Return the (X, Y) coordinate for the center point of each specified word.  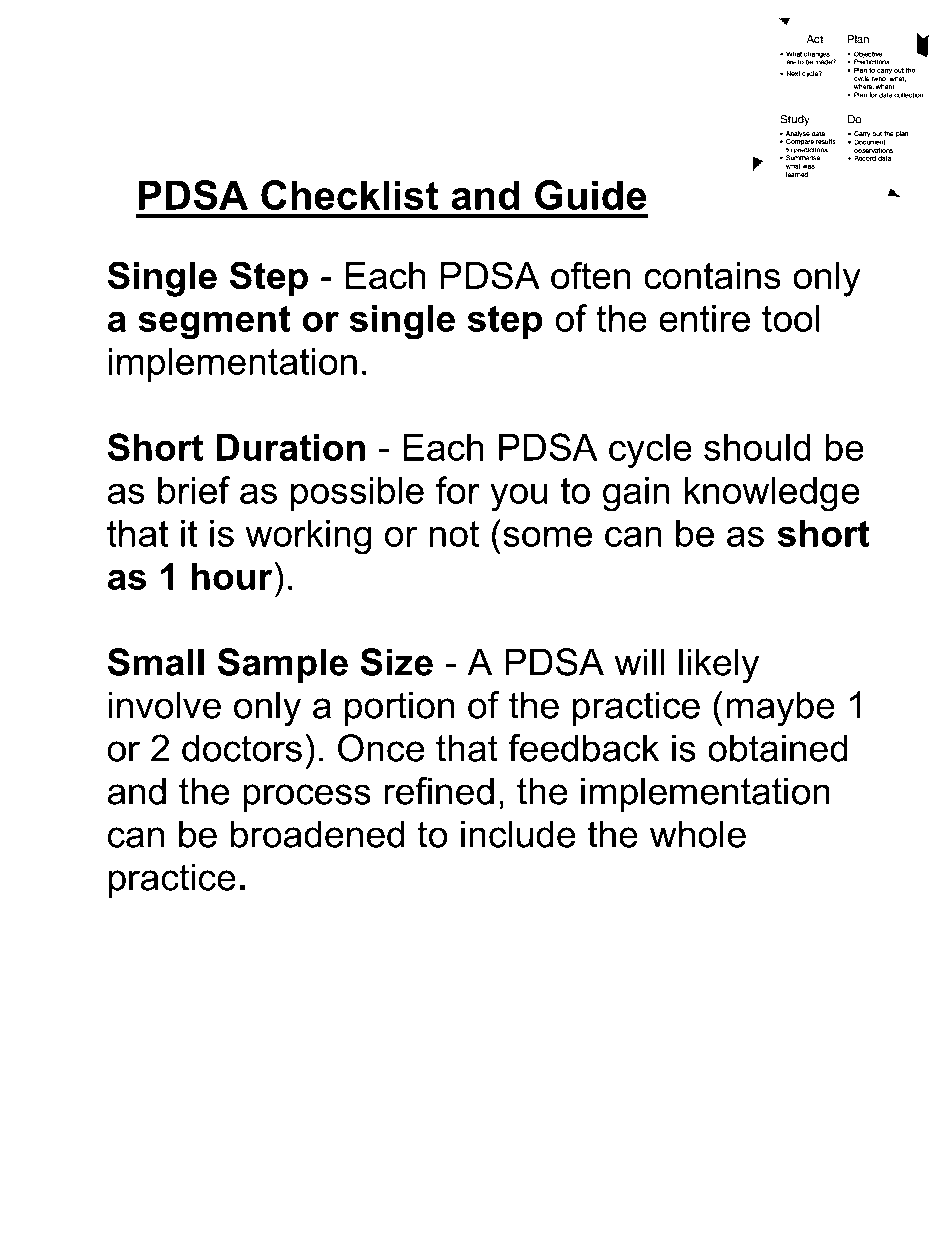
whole (698, 834)
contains (712, 275)
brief (194, 490)
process (307, 798)
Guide (590, 195)
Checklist (350, 195)
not (454, 534)
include (518, 834)
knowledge (772, 494)
